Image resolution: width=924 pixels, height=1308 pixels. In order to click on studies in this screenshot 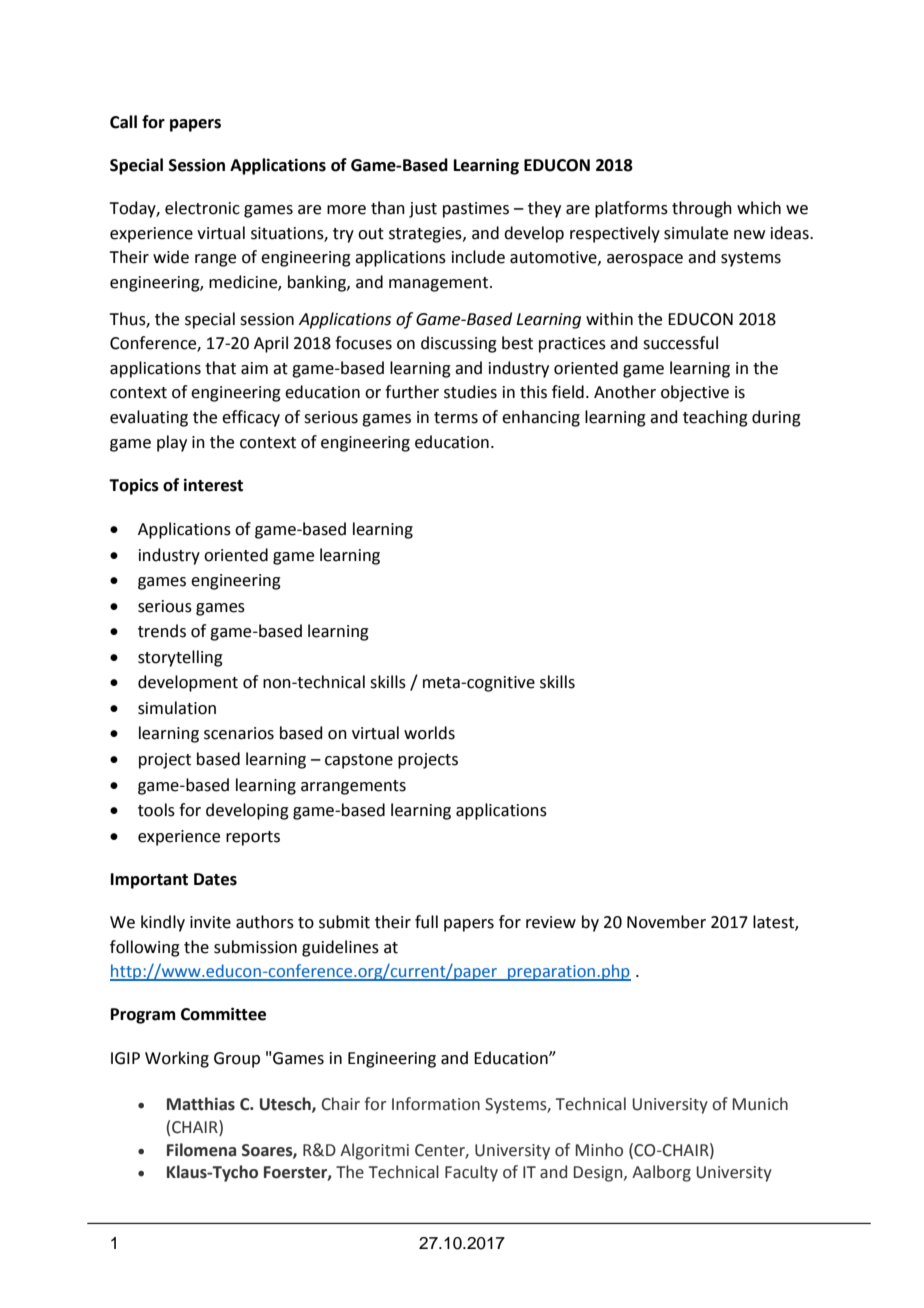, I will do `click(470, 392)`.
